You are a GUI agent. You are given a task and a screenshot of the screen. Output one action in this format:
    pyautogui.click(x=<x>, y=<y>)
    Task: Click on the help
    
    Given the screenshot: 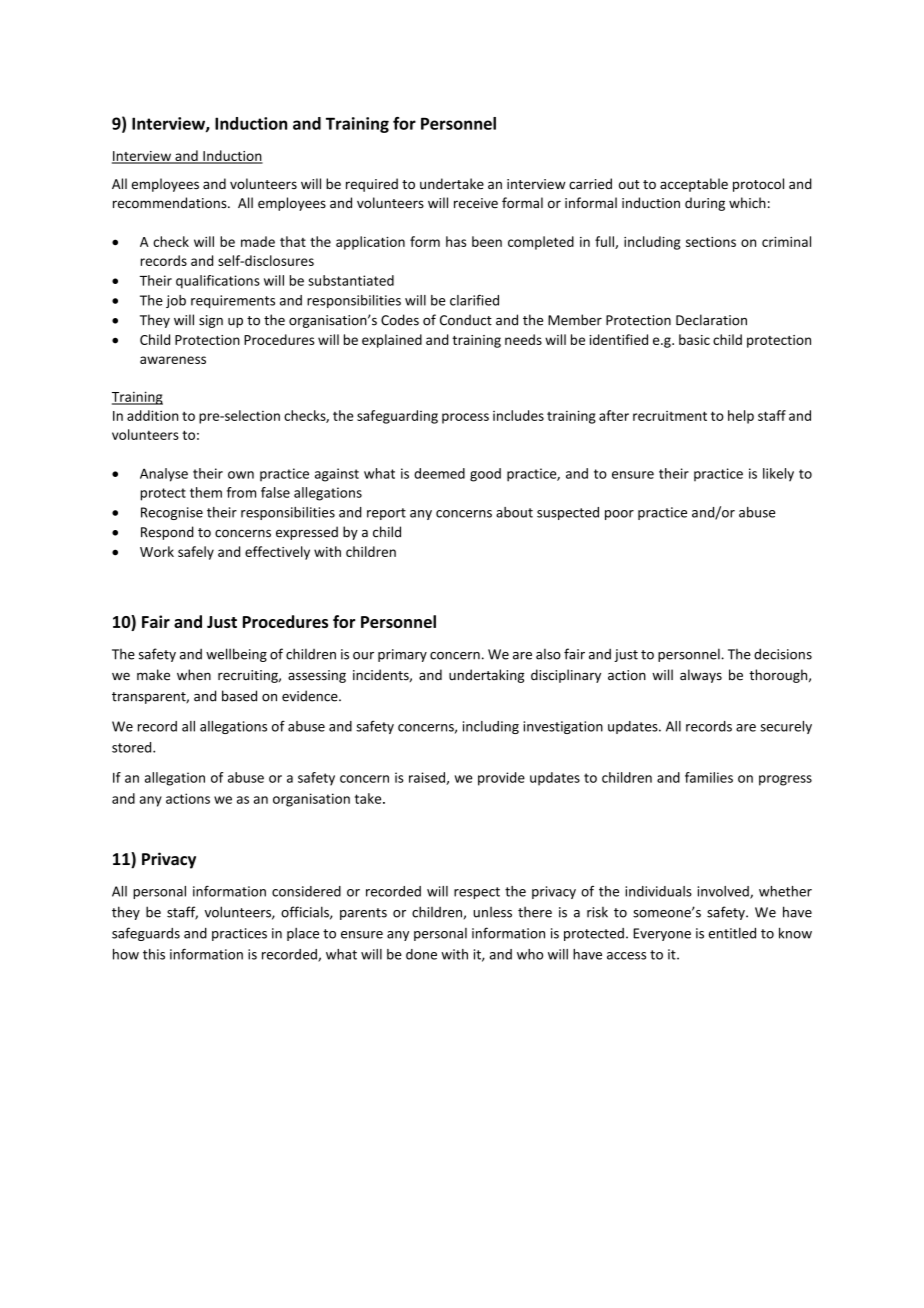 What is the action you would take?
    pyautogui.click(x=741, y=417)
